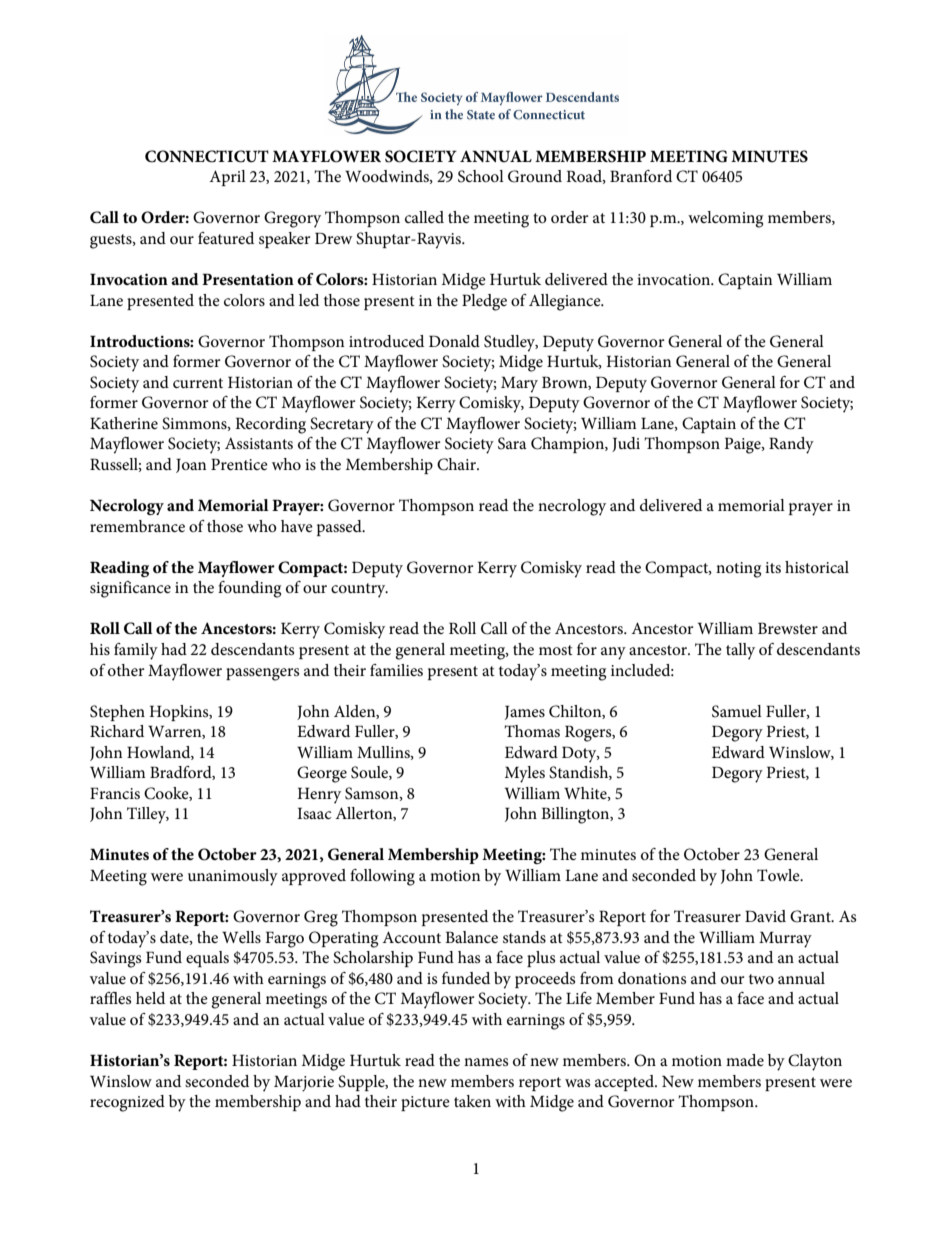 This screenshot has width=952, height=1233. I want to click on family, so click(136, 651).
